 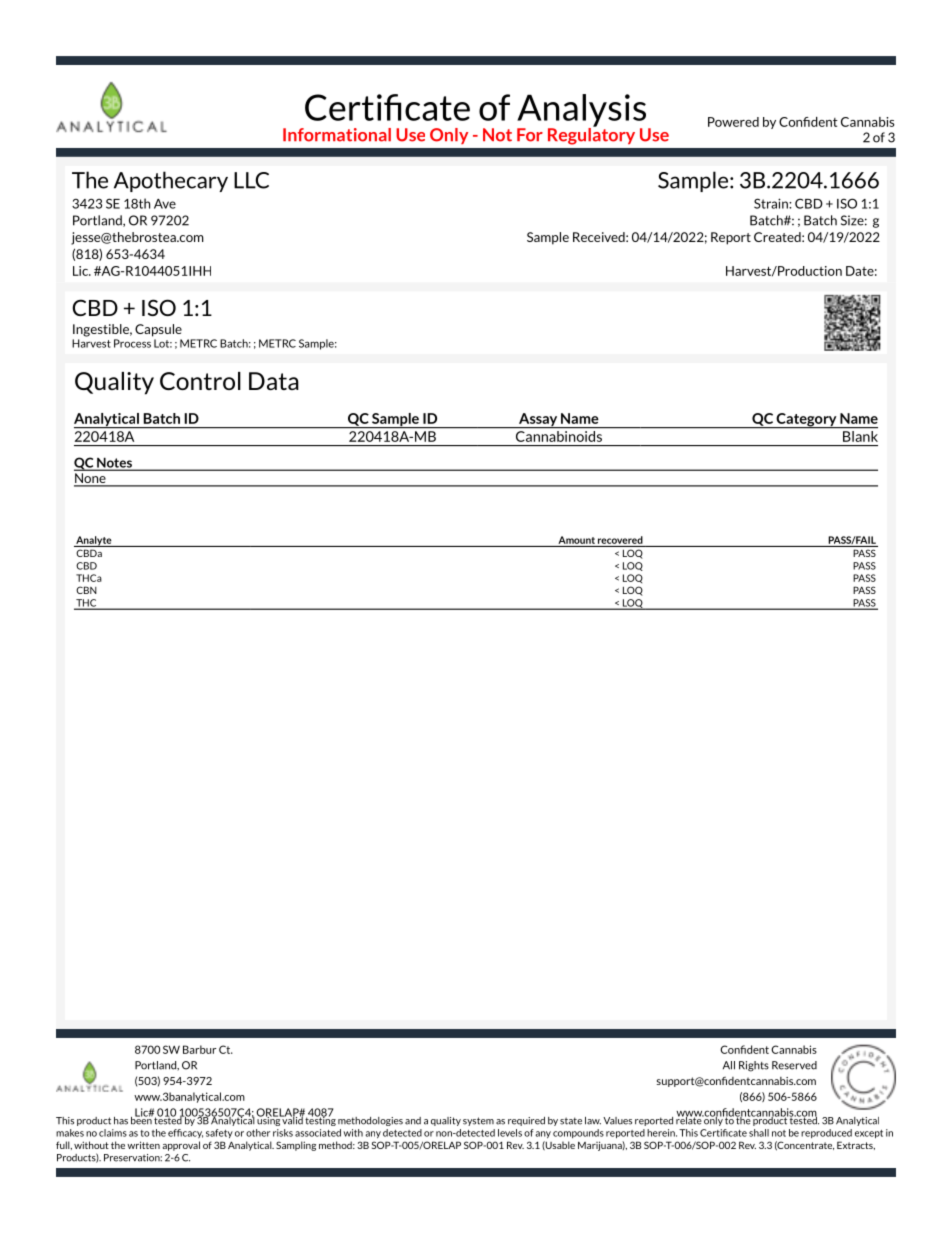 I want to click on Analysis, so click(x=581, y=111).
